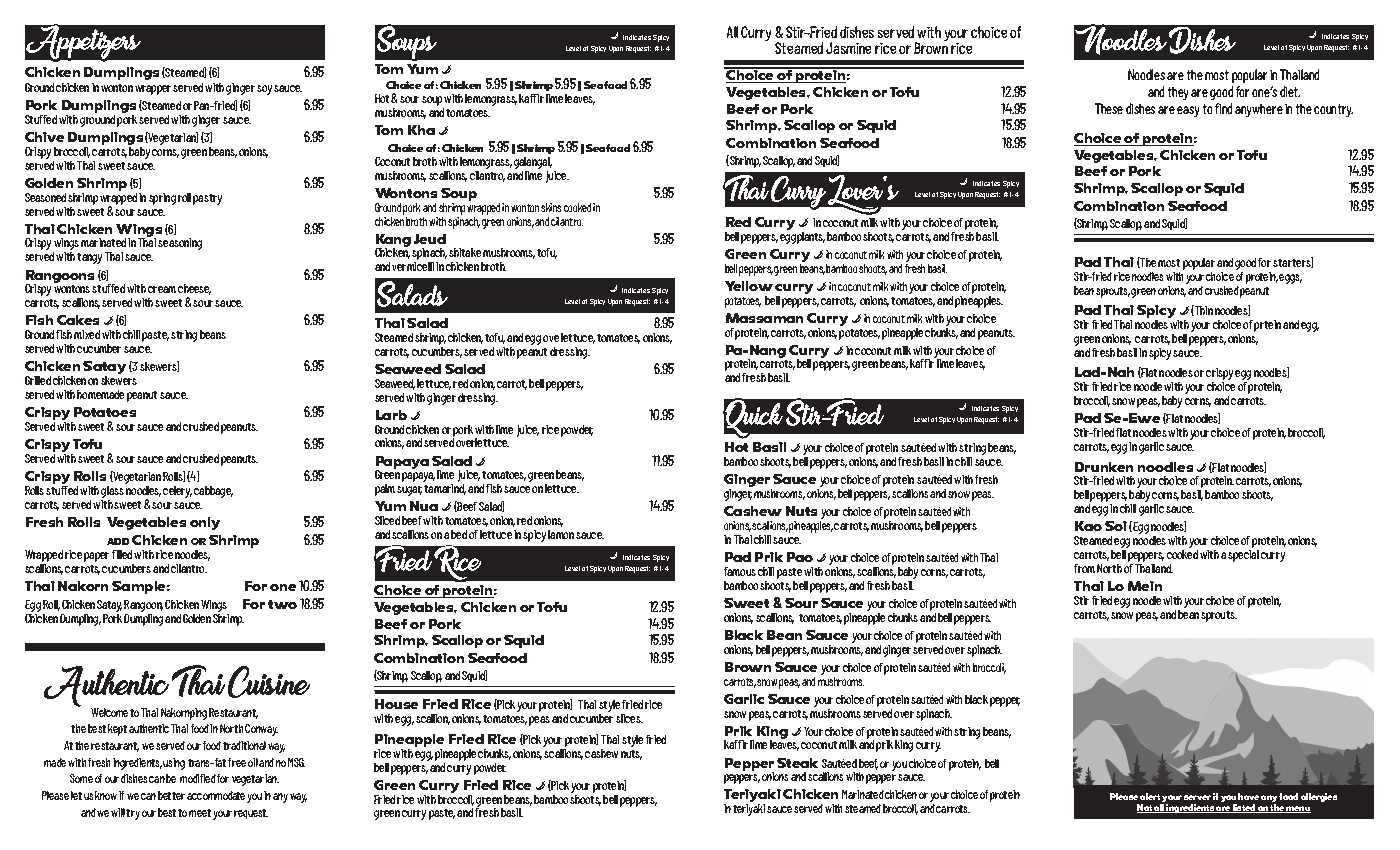  I want to click on better, so click(171, 795).
